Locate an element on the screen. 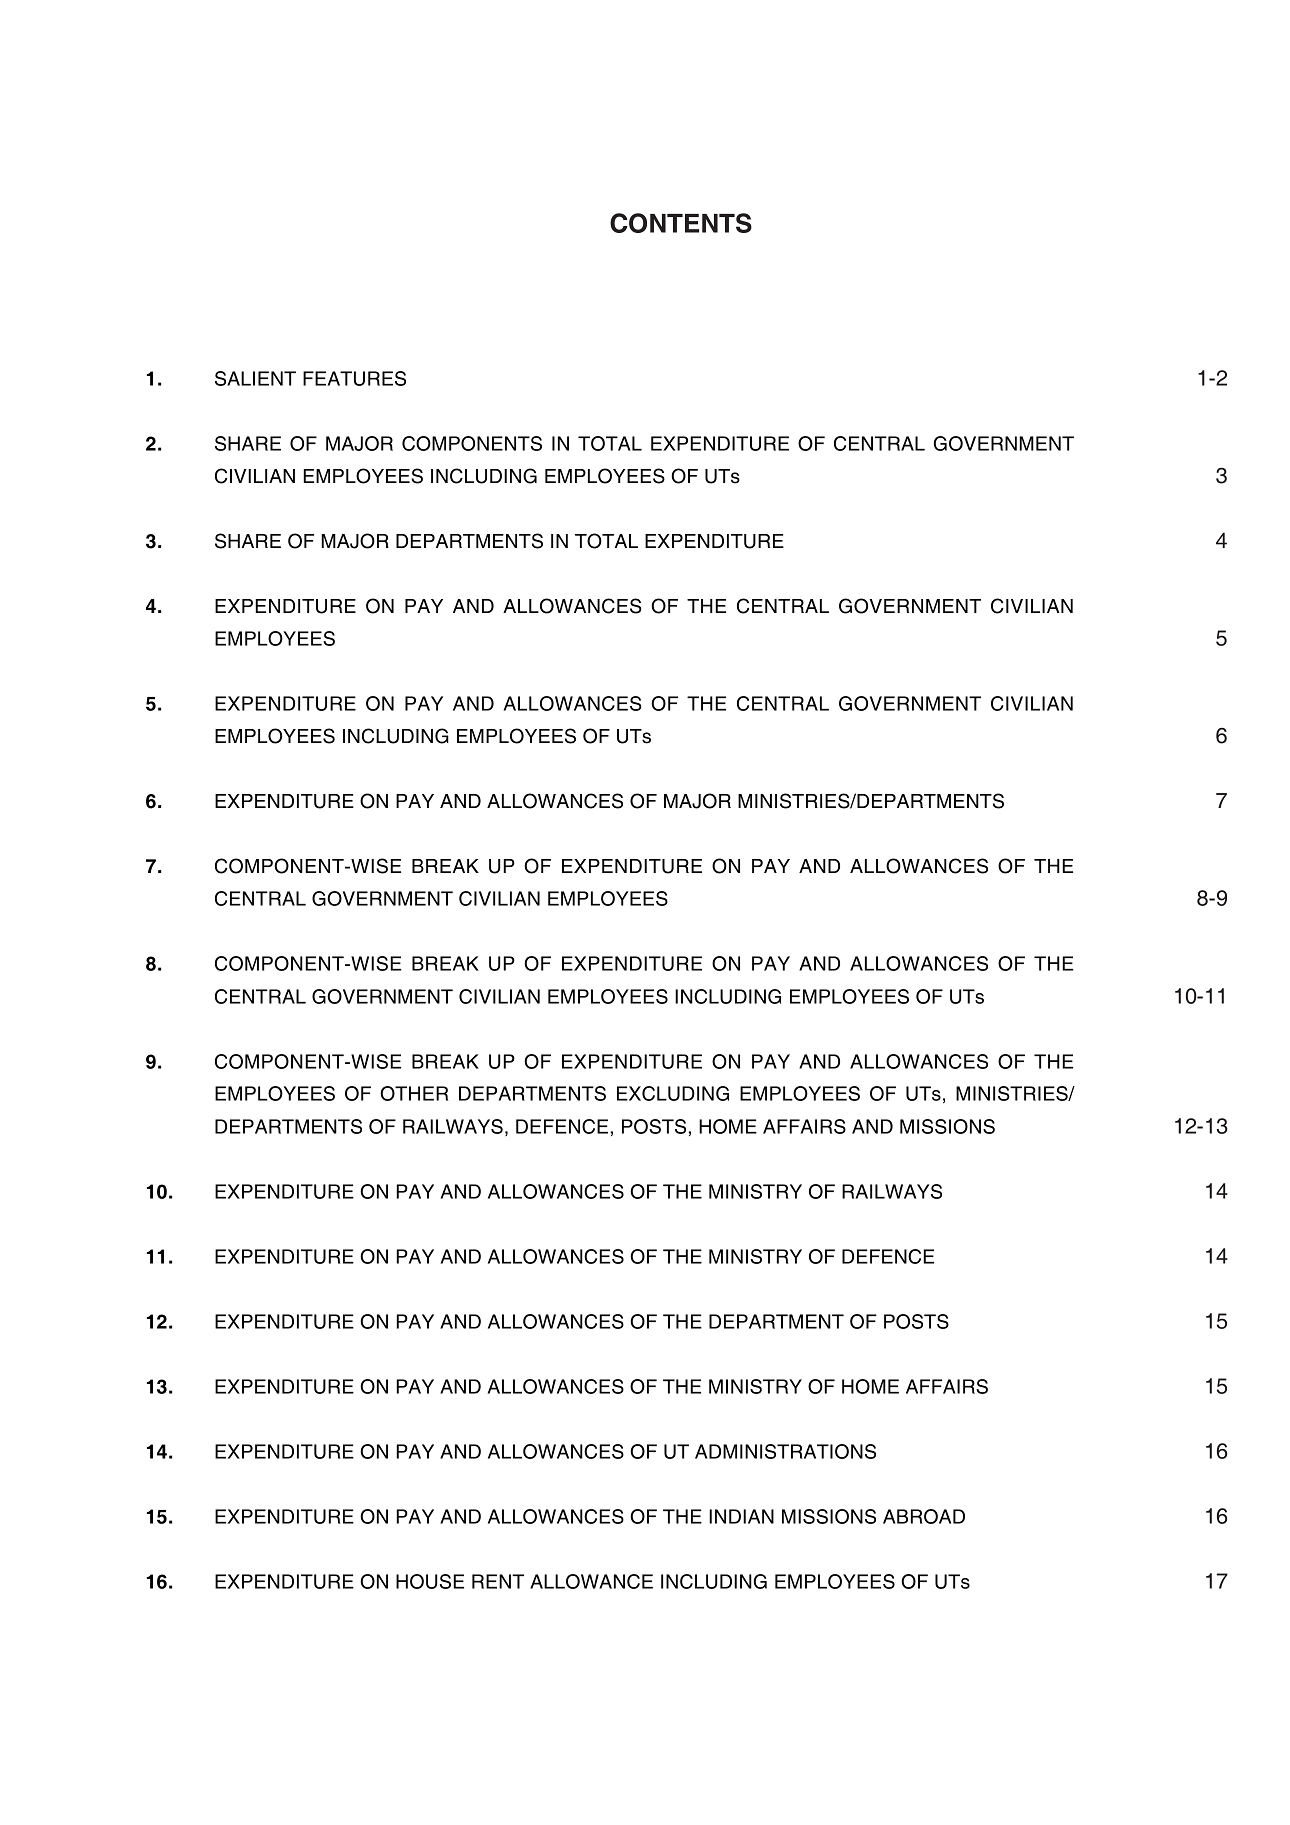 The image size is (1290, 1825). ADMINISTRATIONS is located at coordinates (785, 1451).
